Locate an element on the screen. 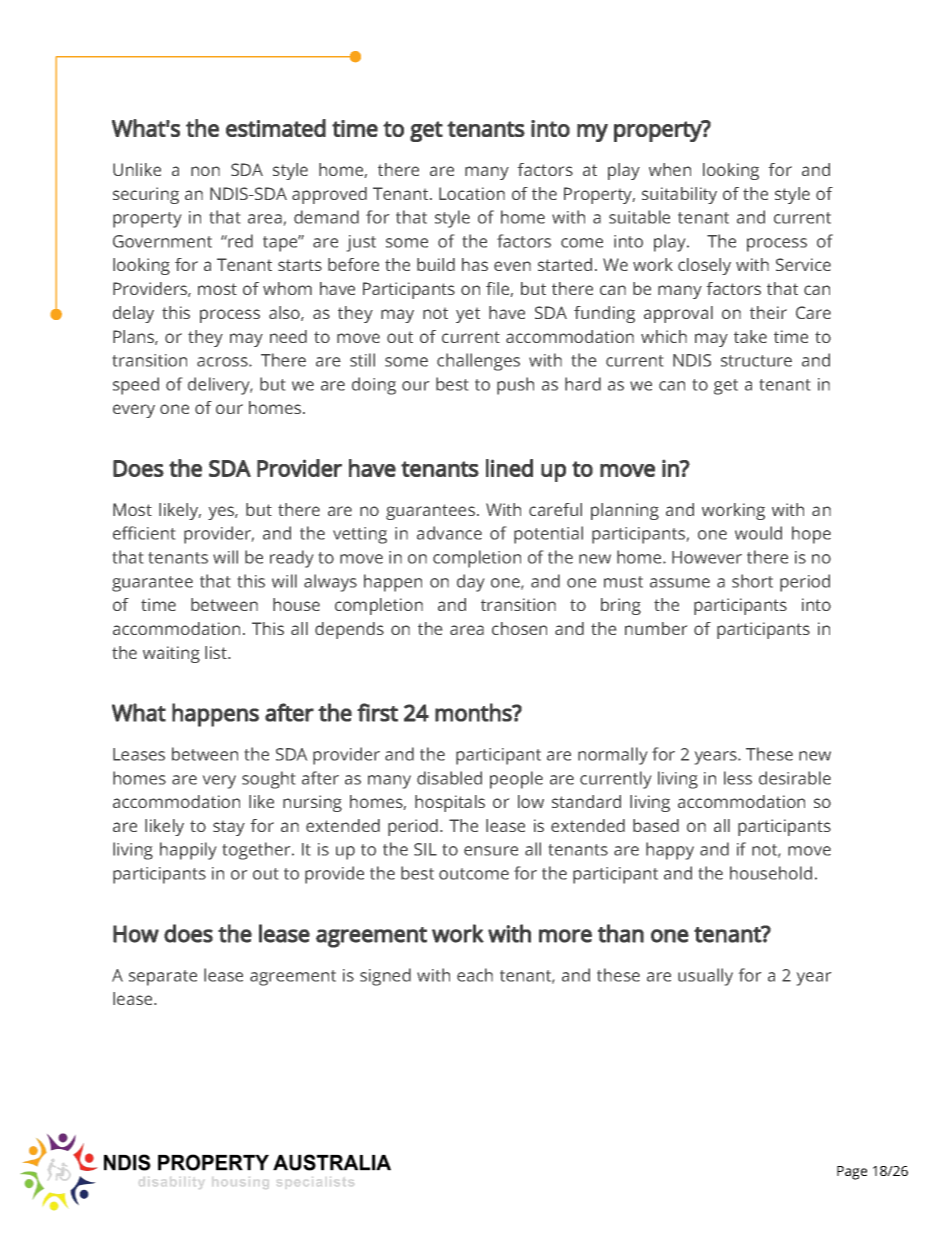  separate is located at coordinates (163, 978).
